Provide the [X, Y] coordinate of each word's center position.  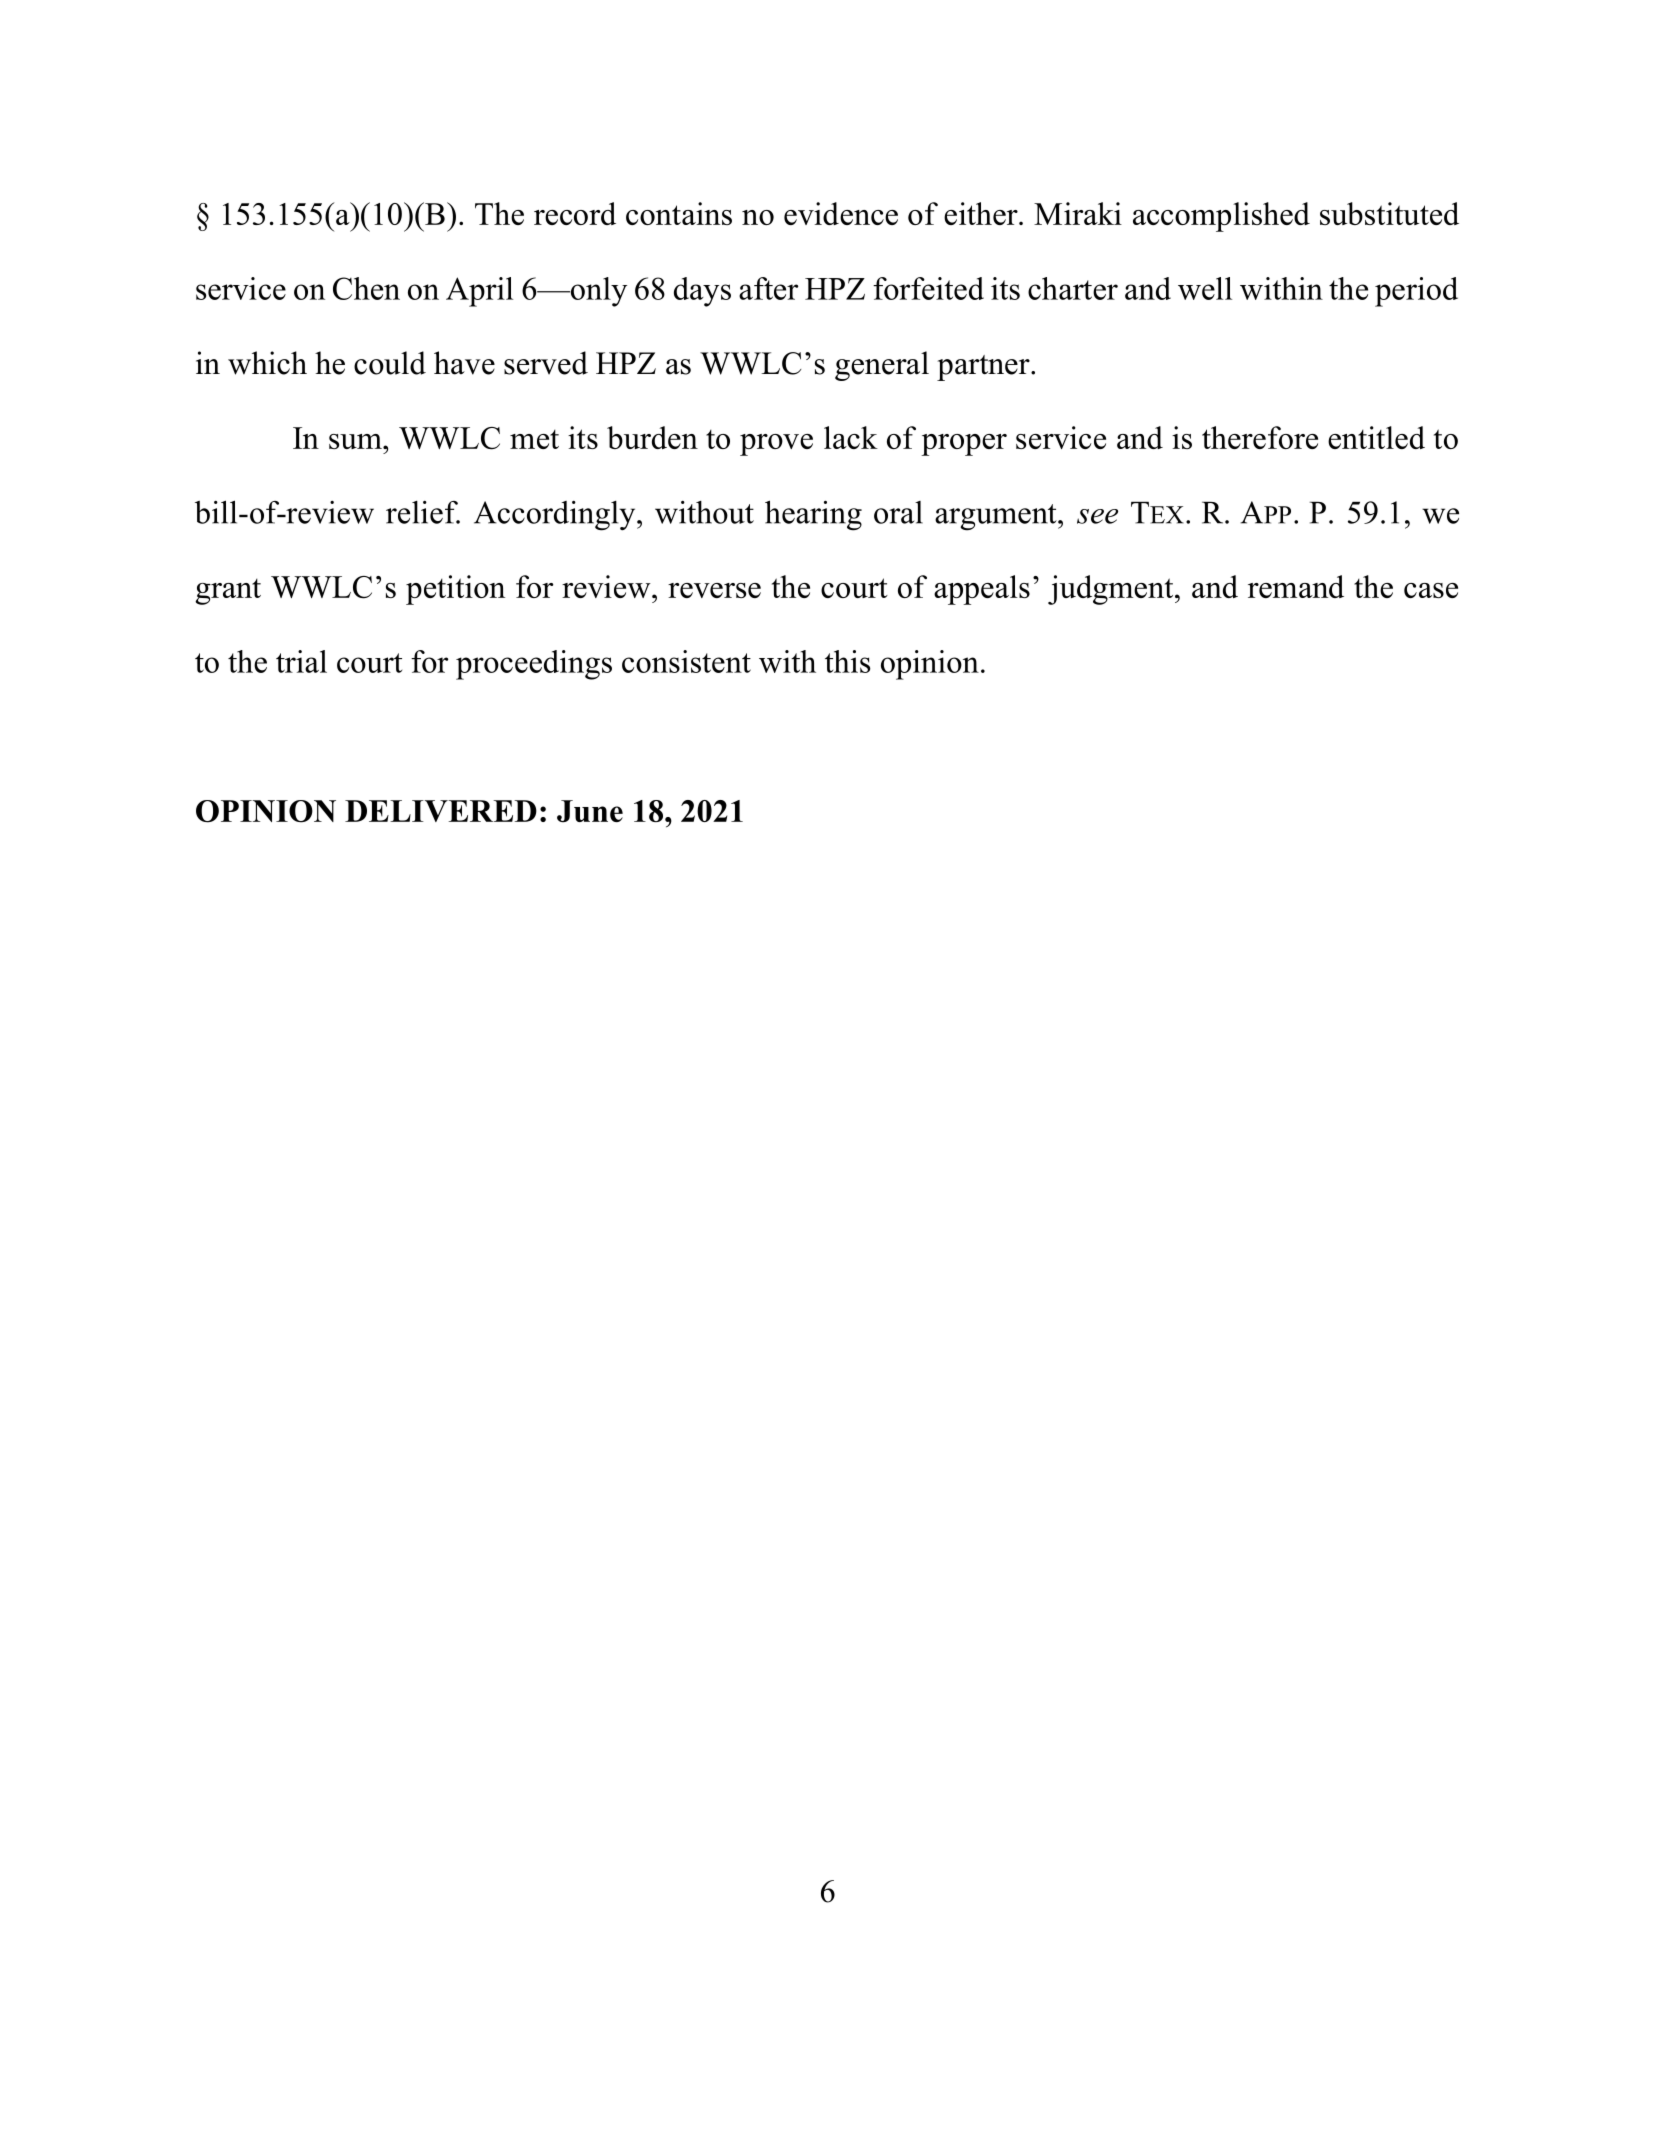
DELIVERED [441, 811]
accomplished [1221, 217]
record [575, 213]
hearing [813, 515]
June [590, 811]
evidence [841, 213]
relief [423, 512]
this [847, 661]
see [1097, 516]
